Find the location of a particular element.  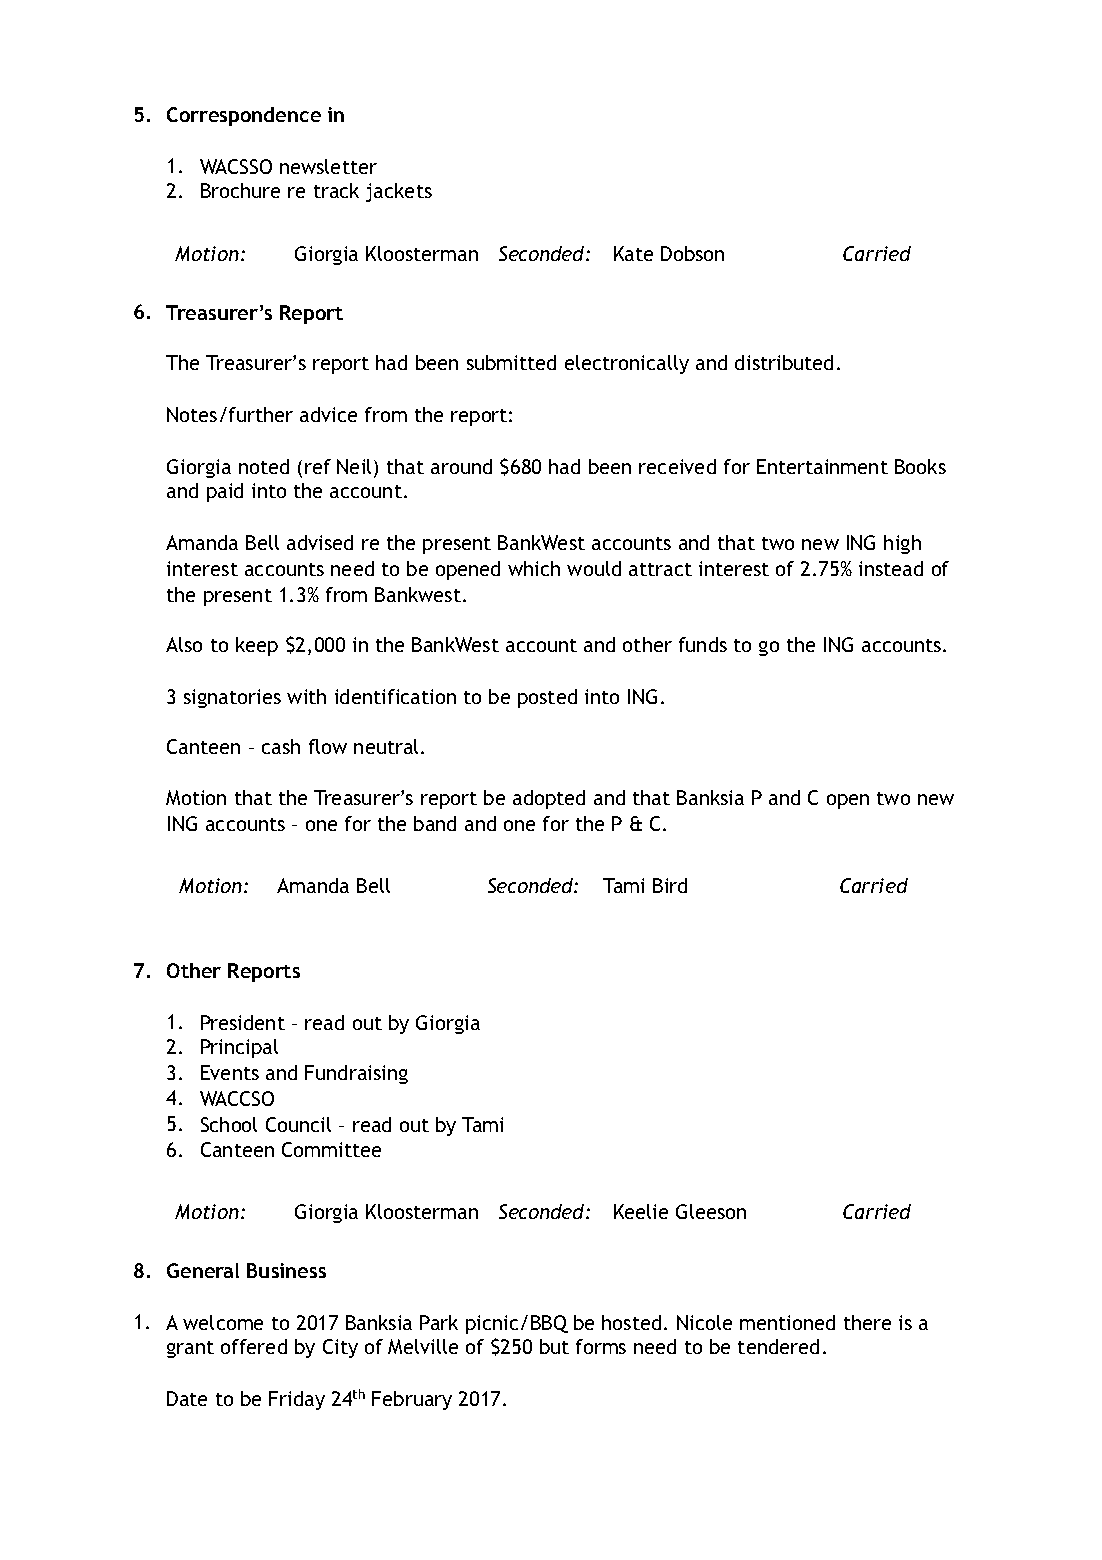

Fundraising is located at coordinates (356, 1074).
